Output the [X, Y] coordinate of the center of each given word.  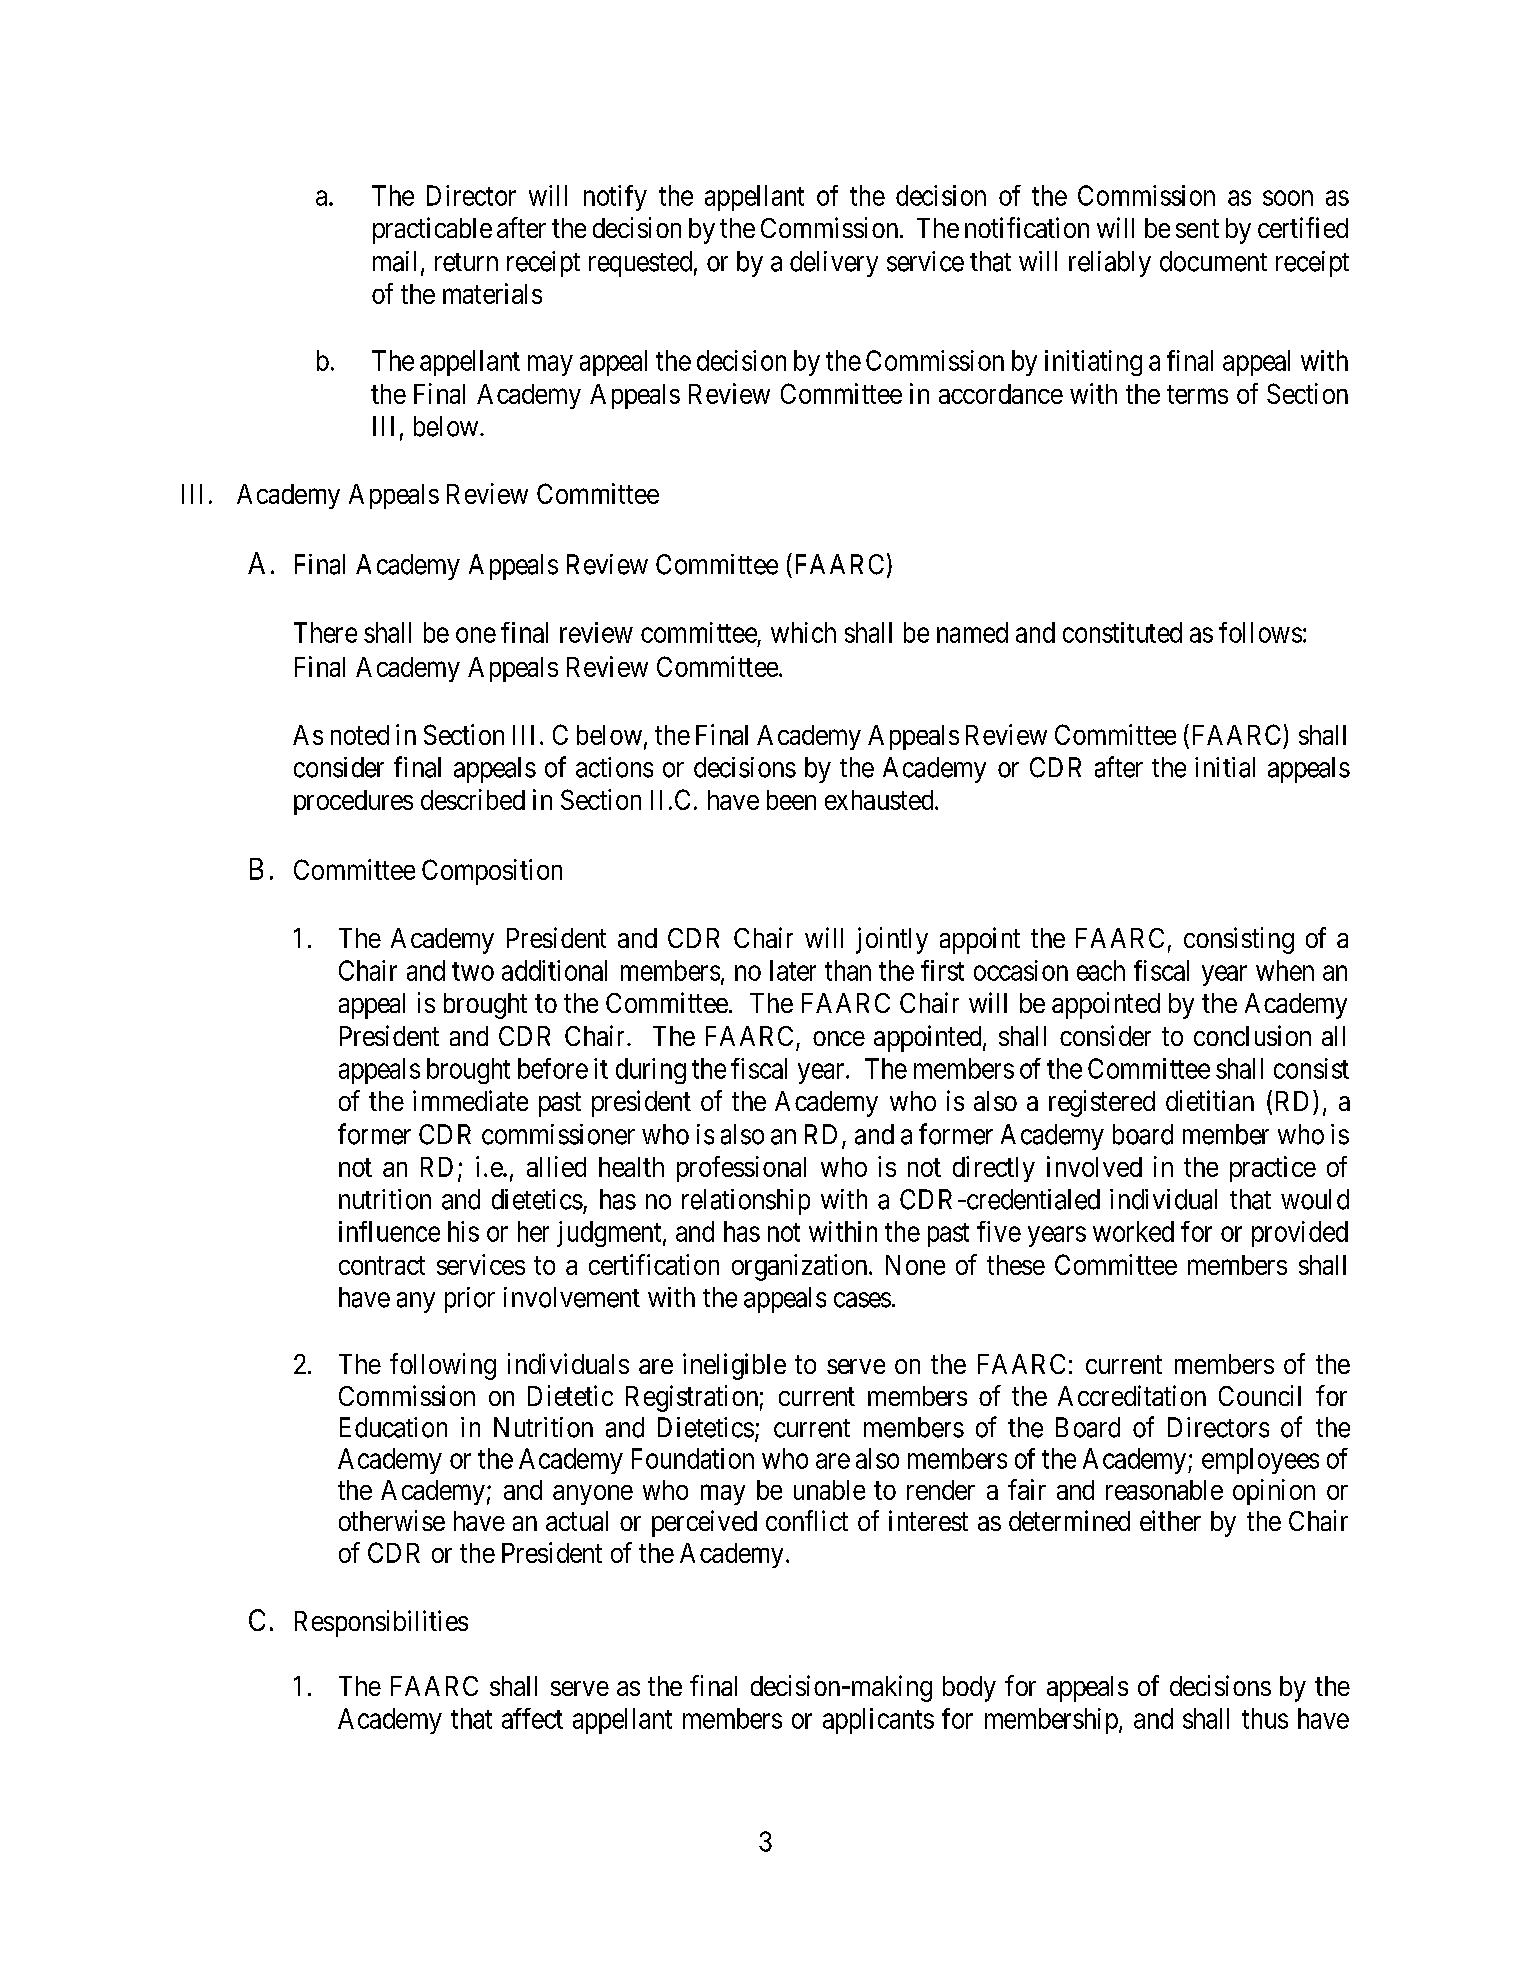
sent [1197, 229]
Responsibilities [381, 1623]
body [969, 1689]
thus [1265, 1718]
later [793, 970]
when [1285, 970]
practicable [432, 230]
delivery [834, 264]
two [473, 971]
